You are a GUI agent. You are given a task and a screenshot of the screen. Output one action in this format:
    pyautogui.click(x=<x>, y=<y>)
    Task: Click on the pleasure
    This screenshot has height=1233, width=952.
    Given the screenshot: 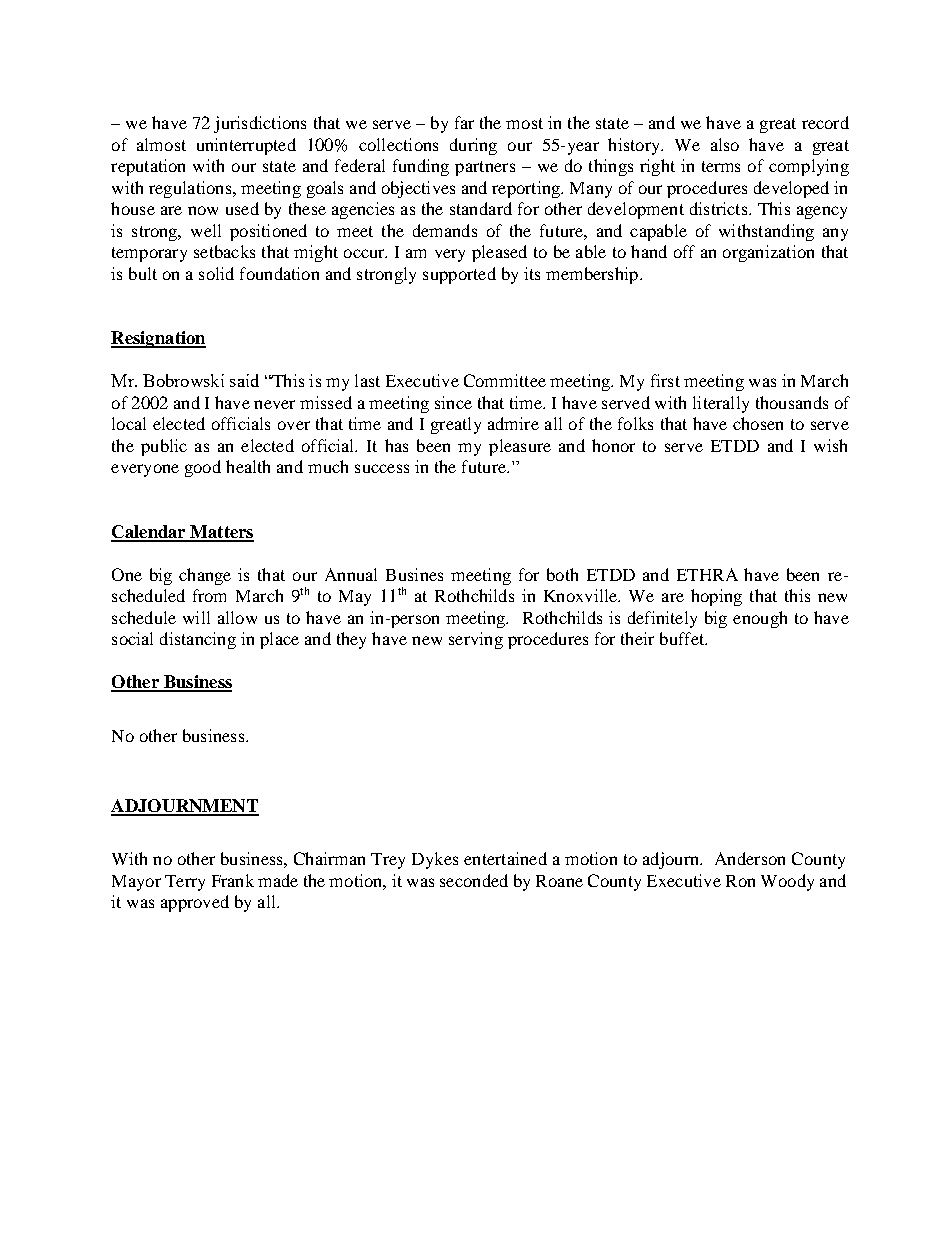 What is the action you would take?
    pyautogui.click(x=520, y=447)
